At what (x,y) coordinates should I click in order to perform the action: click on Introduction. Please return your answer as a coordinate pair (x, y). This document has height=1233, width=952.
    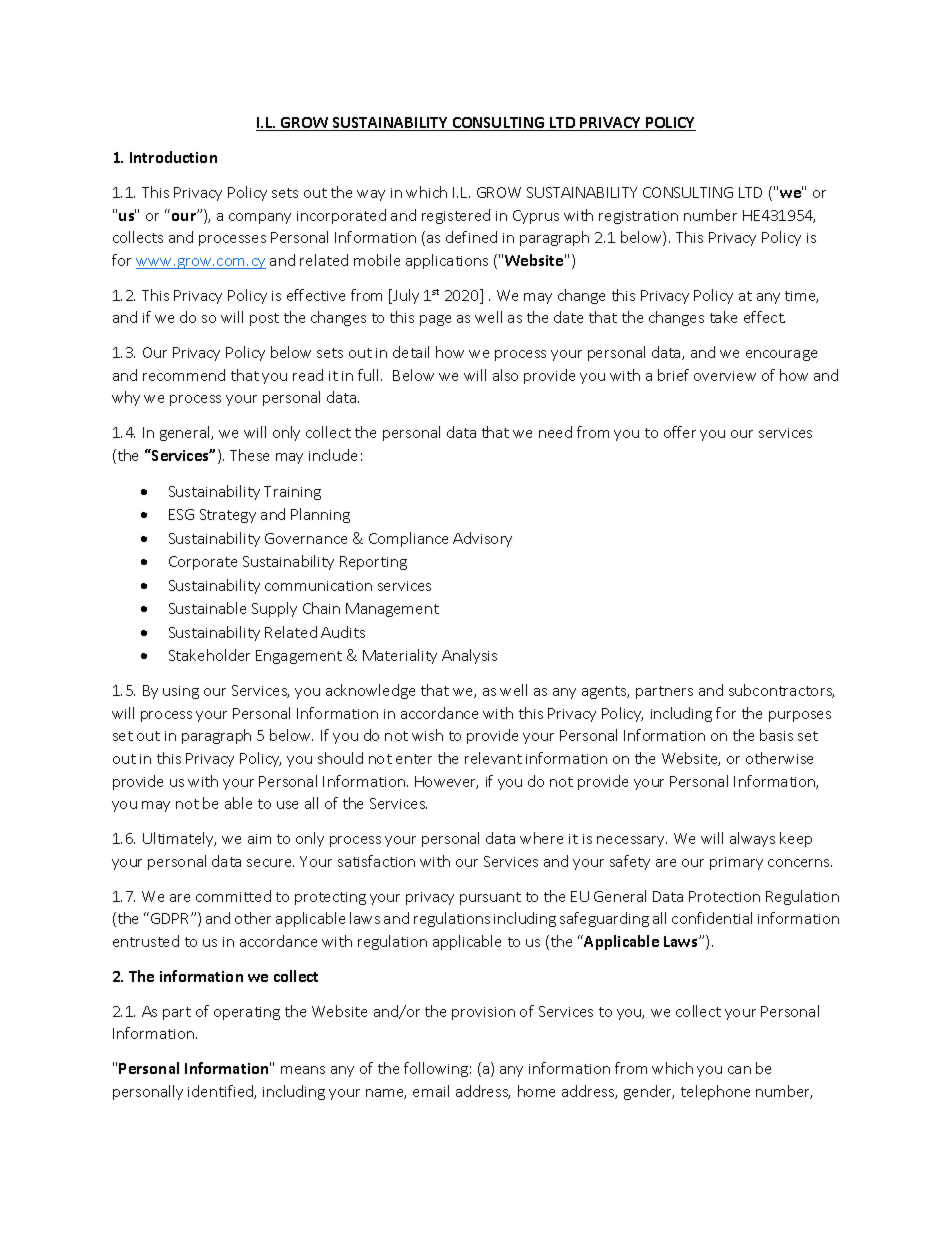
    Looking at the image, I should click on (173, 157).
